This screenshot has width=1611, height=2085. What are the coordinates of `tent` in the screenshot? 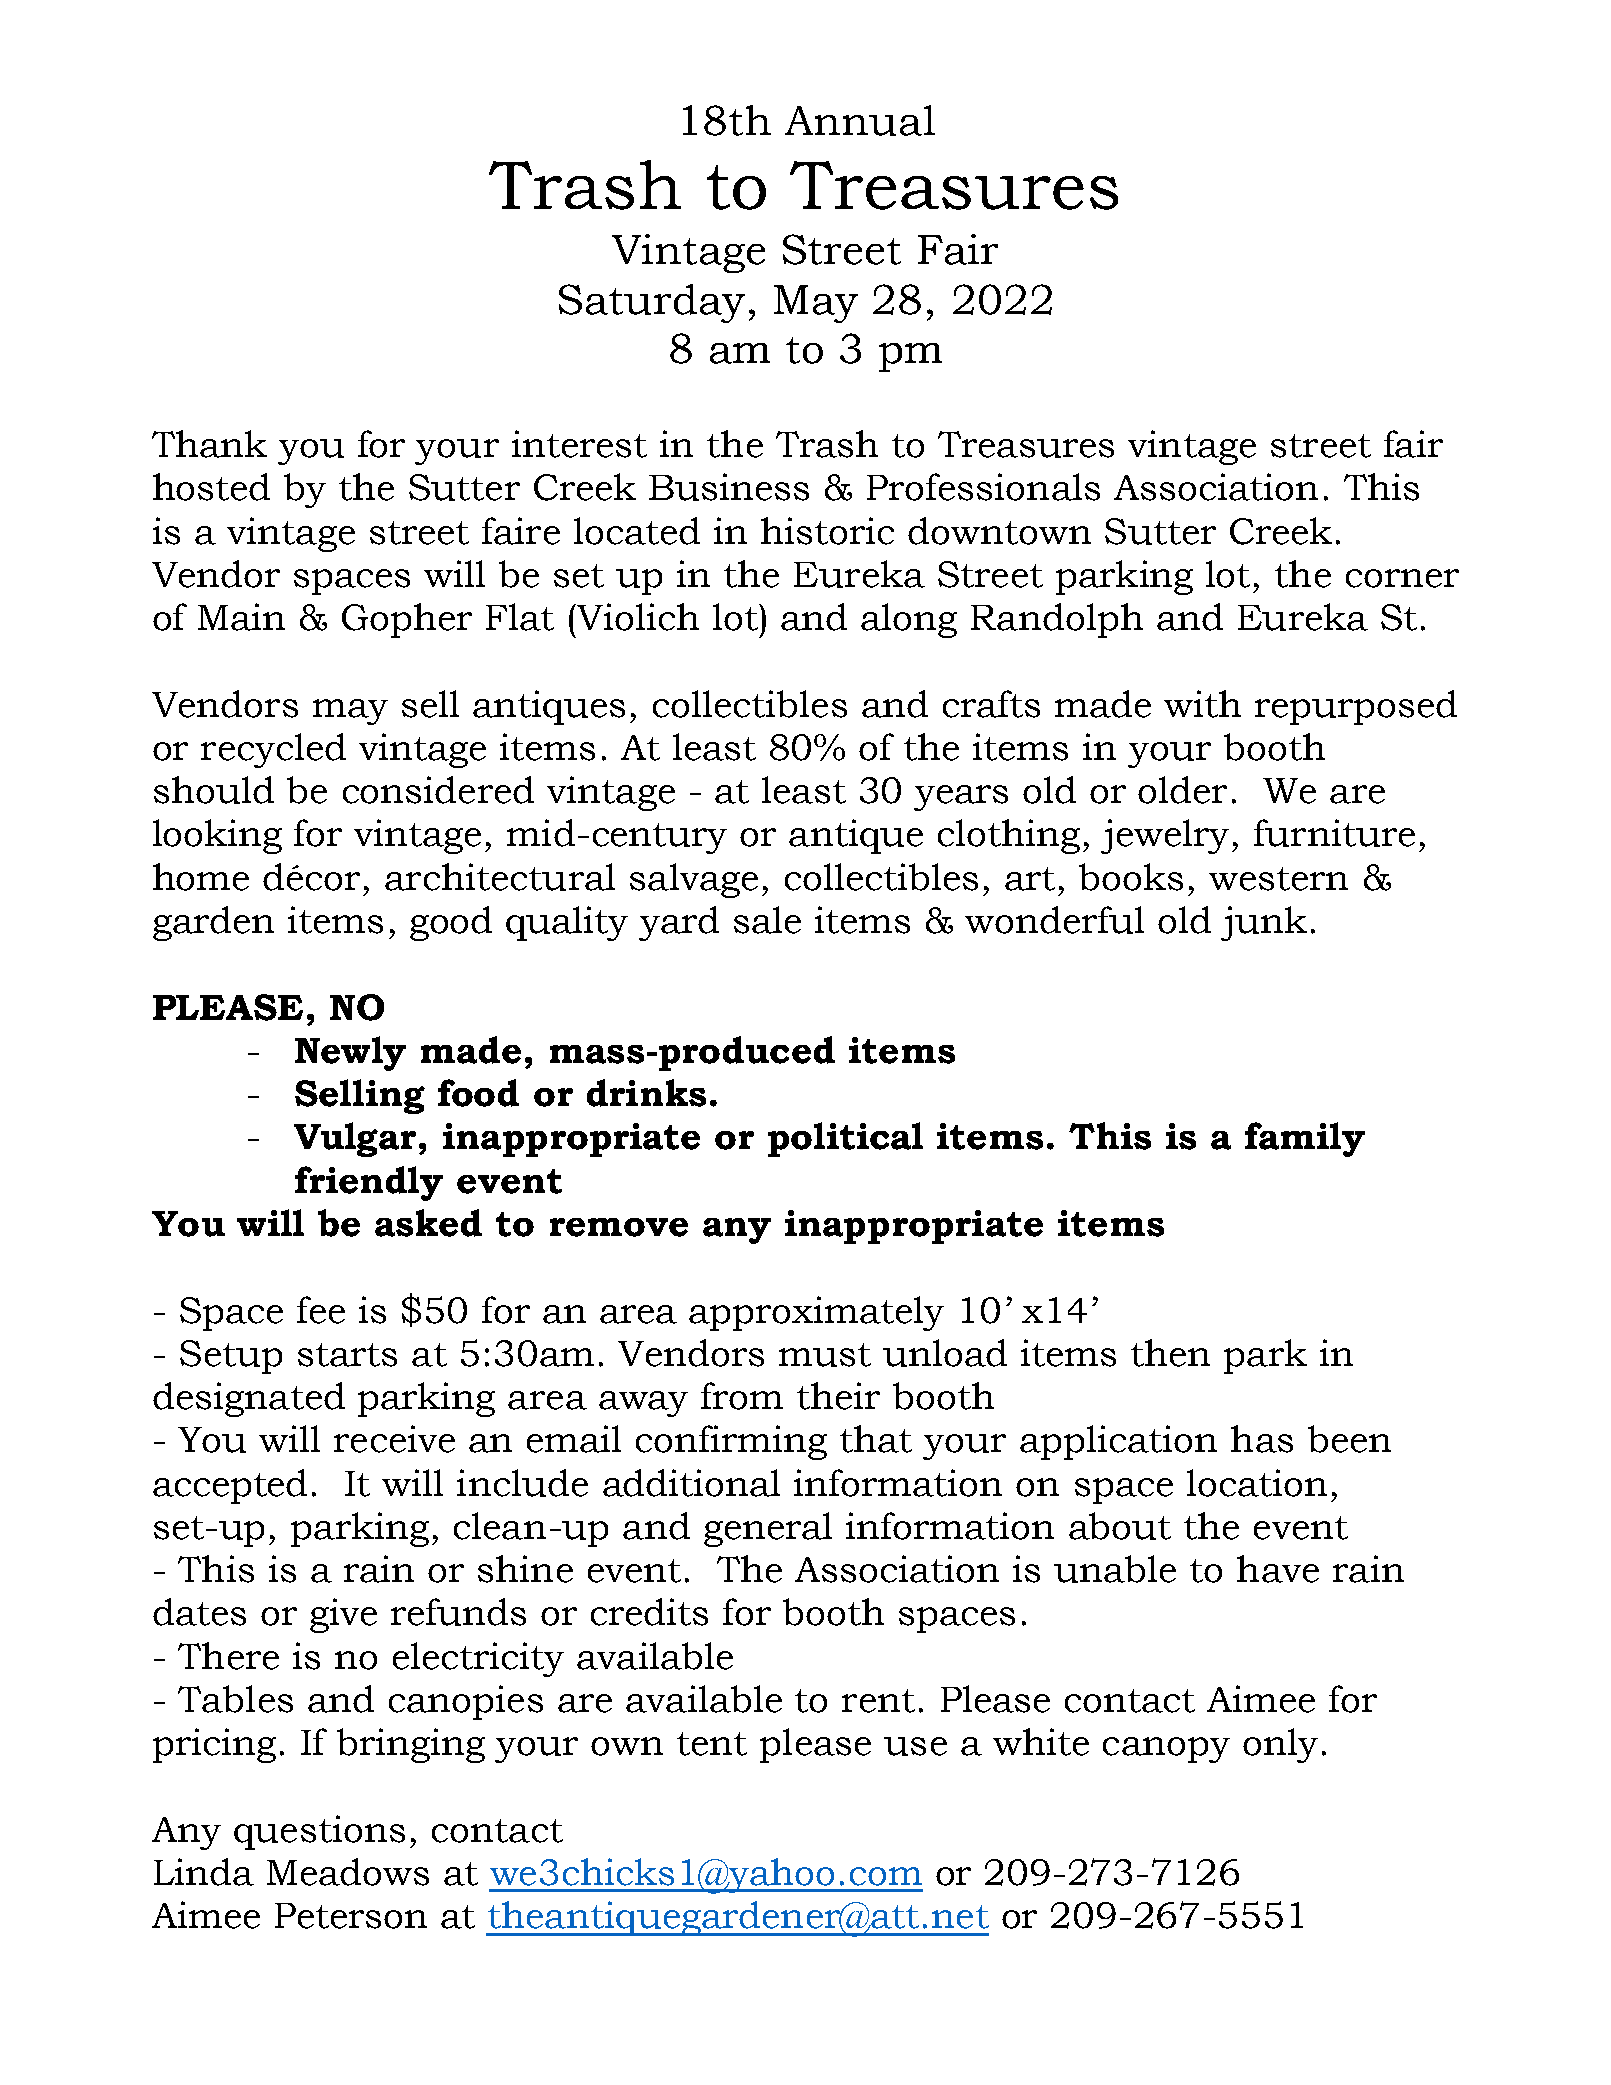 It's located at (712, 1744).
